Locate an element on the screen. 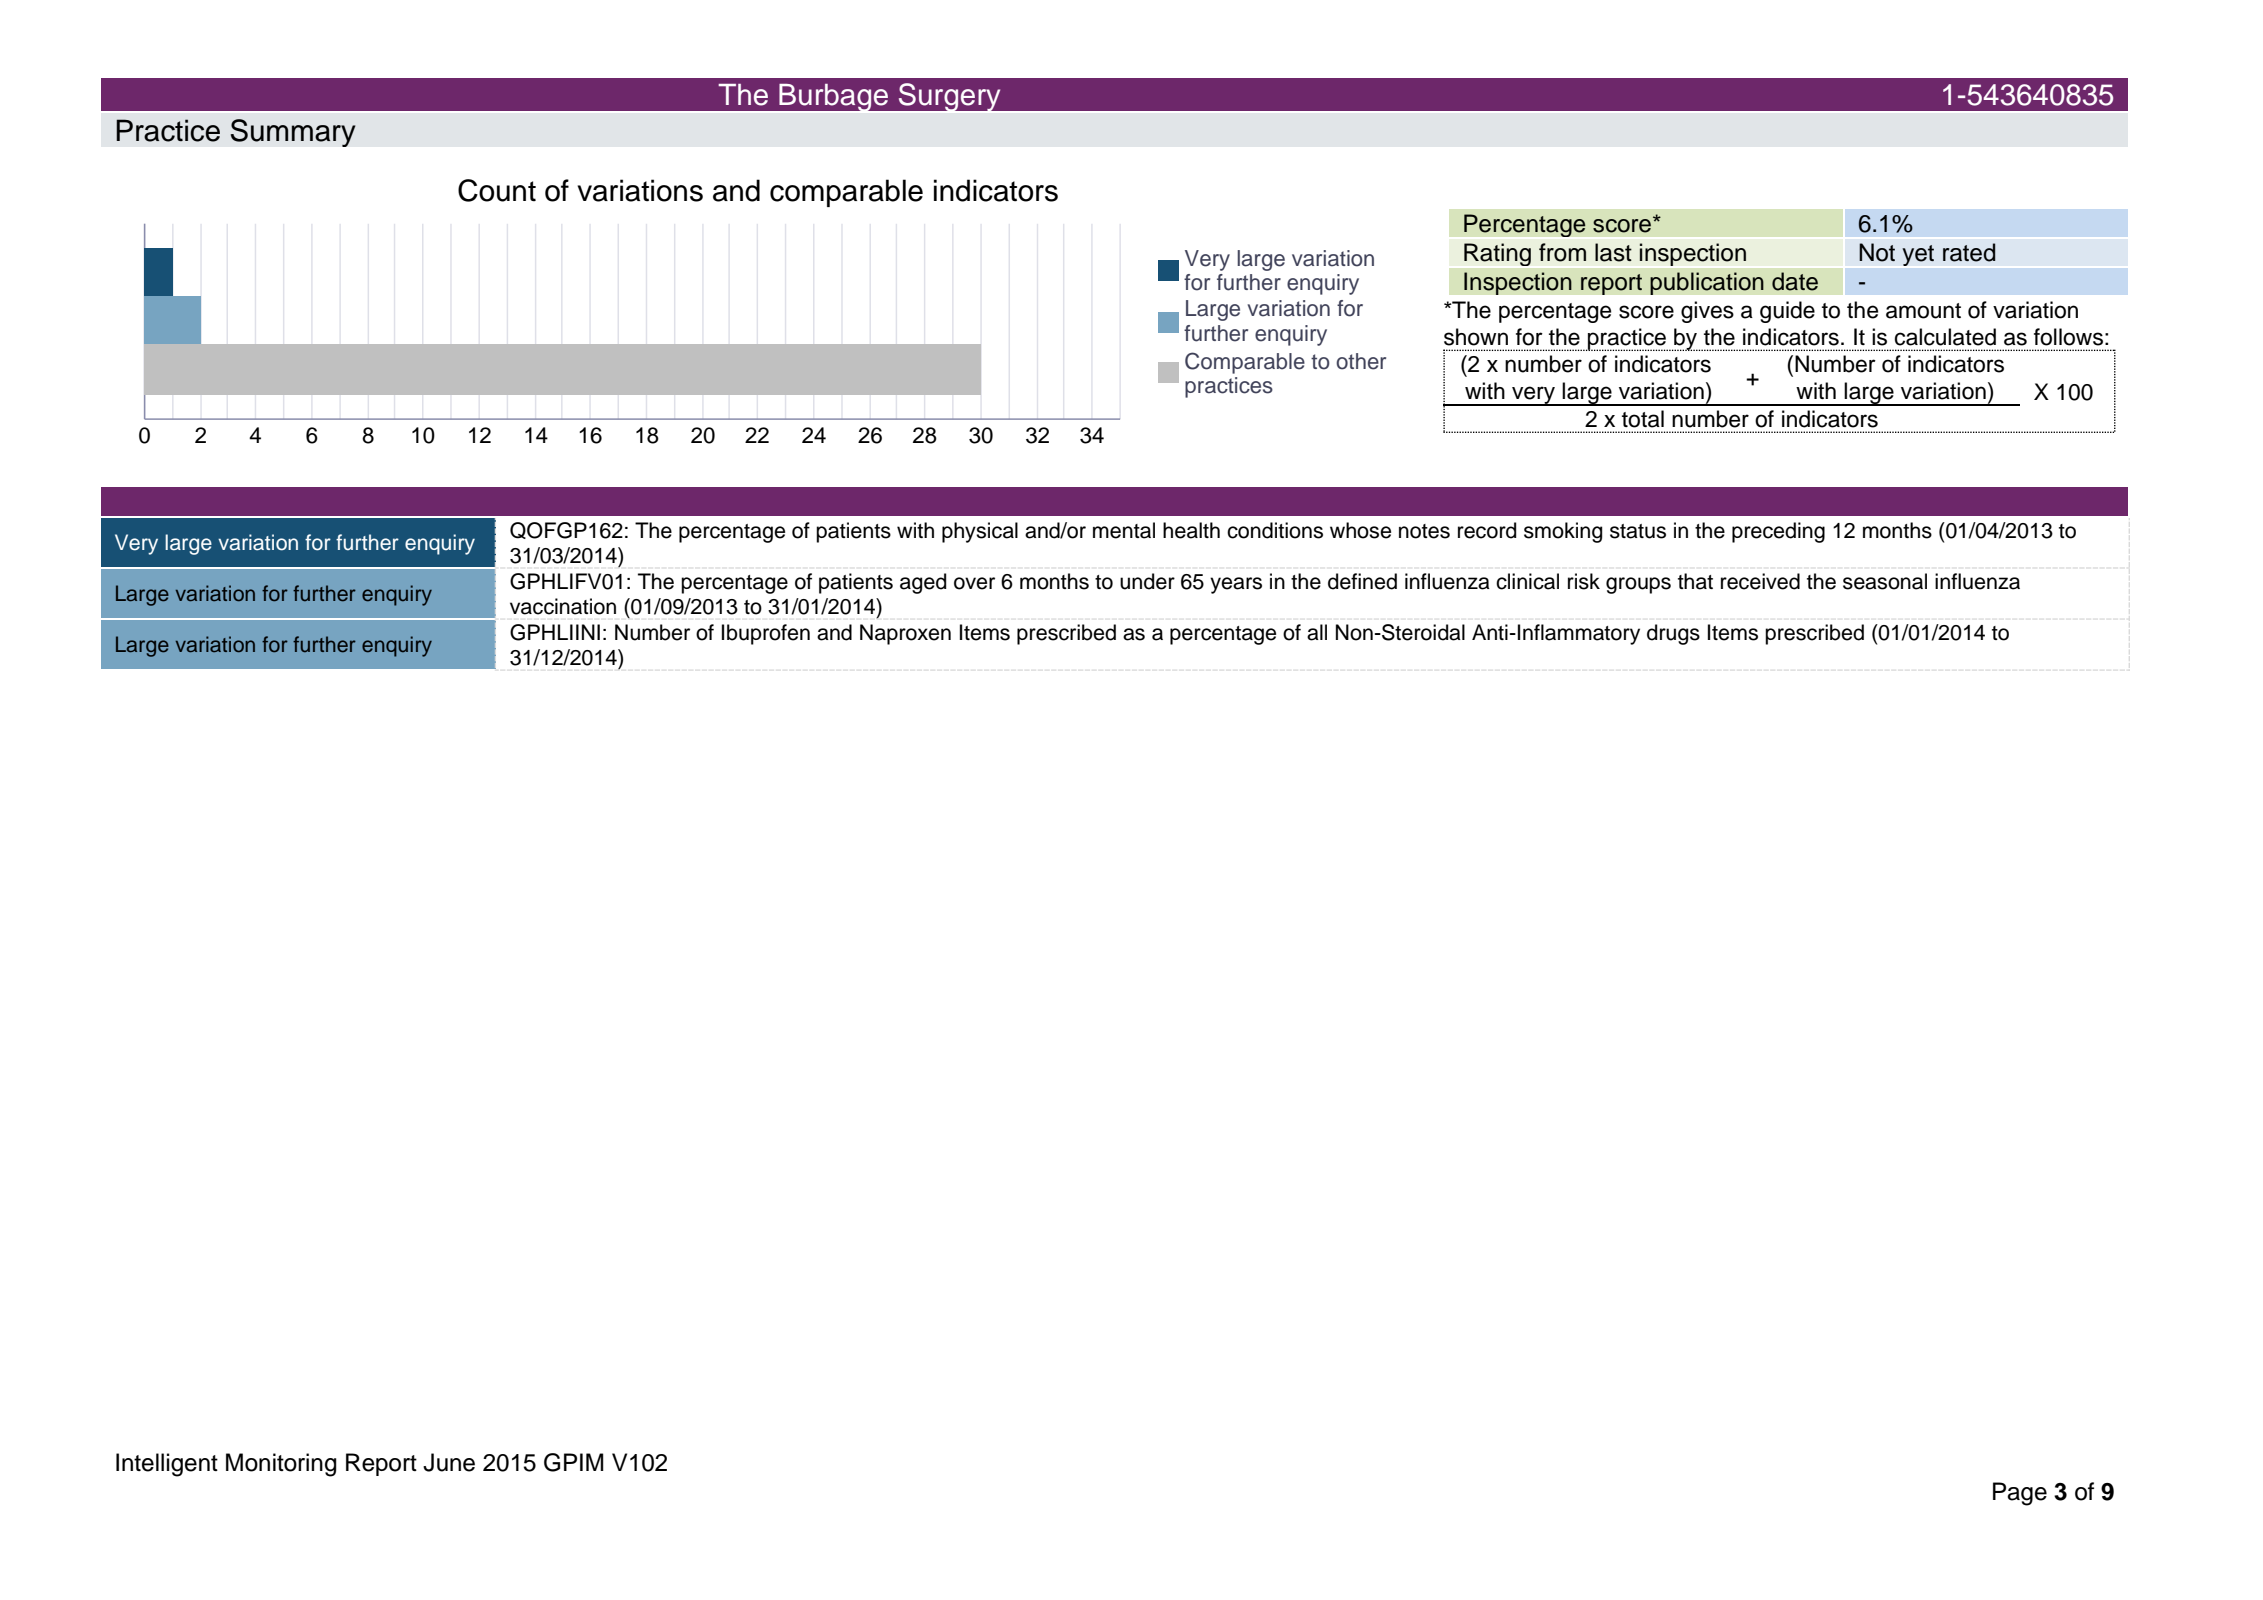  Rating is located at coordinates (1497, 254).
